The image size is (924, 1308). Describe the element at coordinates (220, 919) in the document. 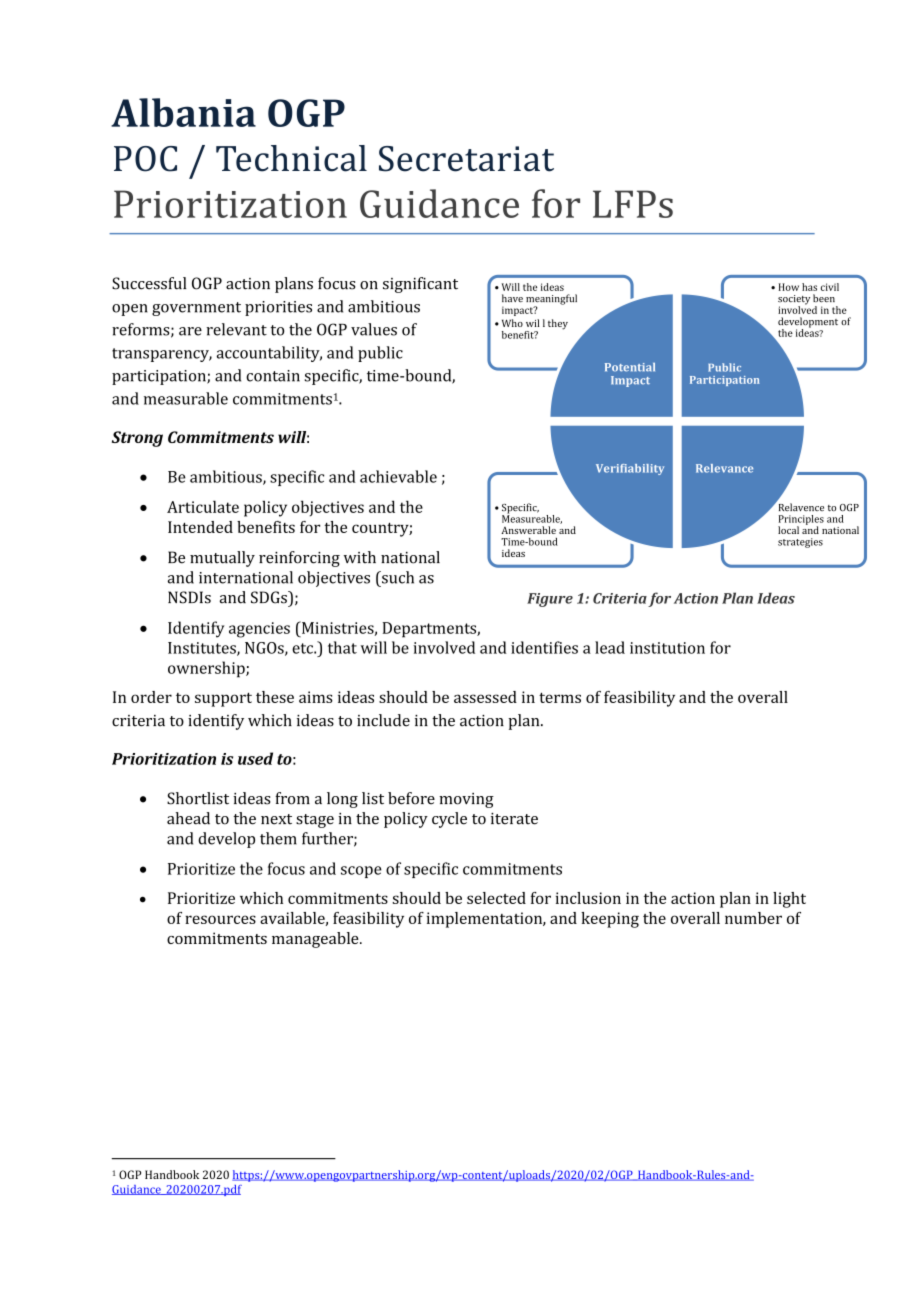

I see `resources` at that location.
